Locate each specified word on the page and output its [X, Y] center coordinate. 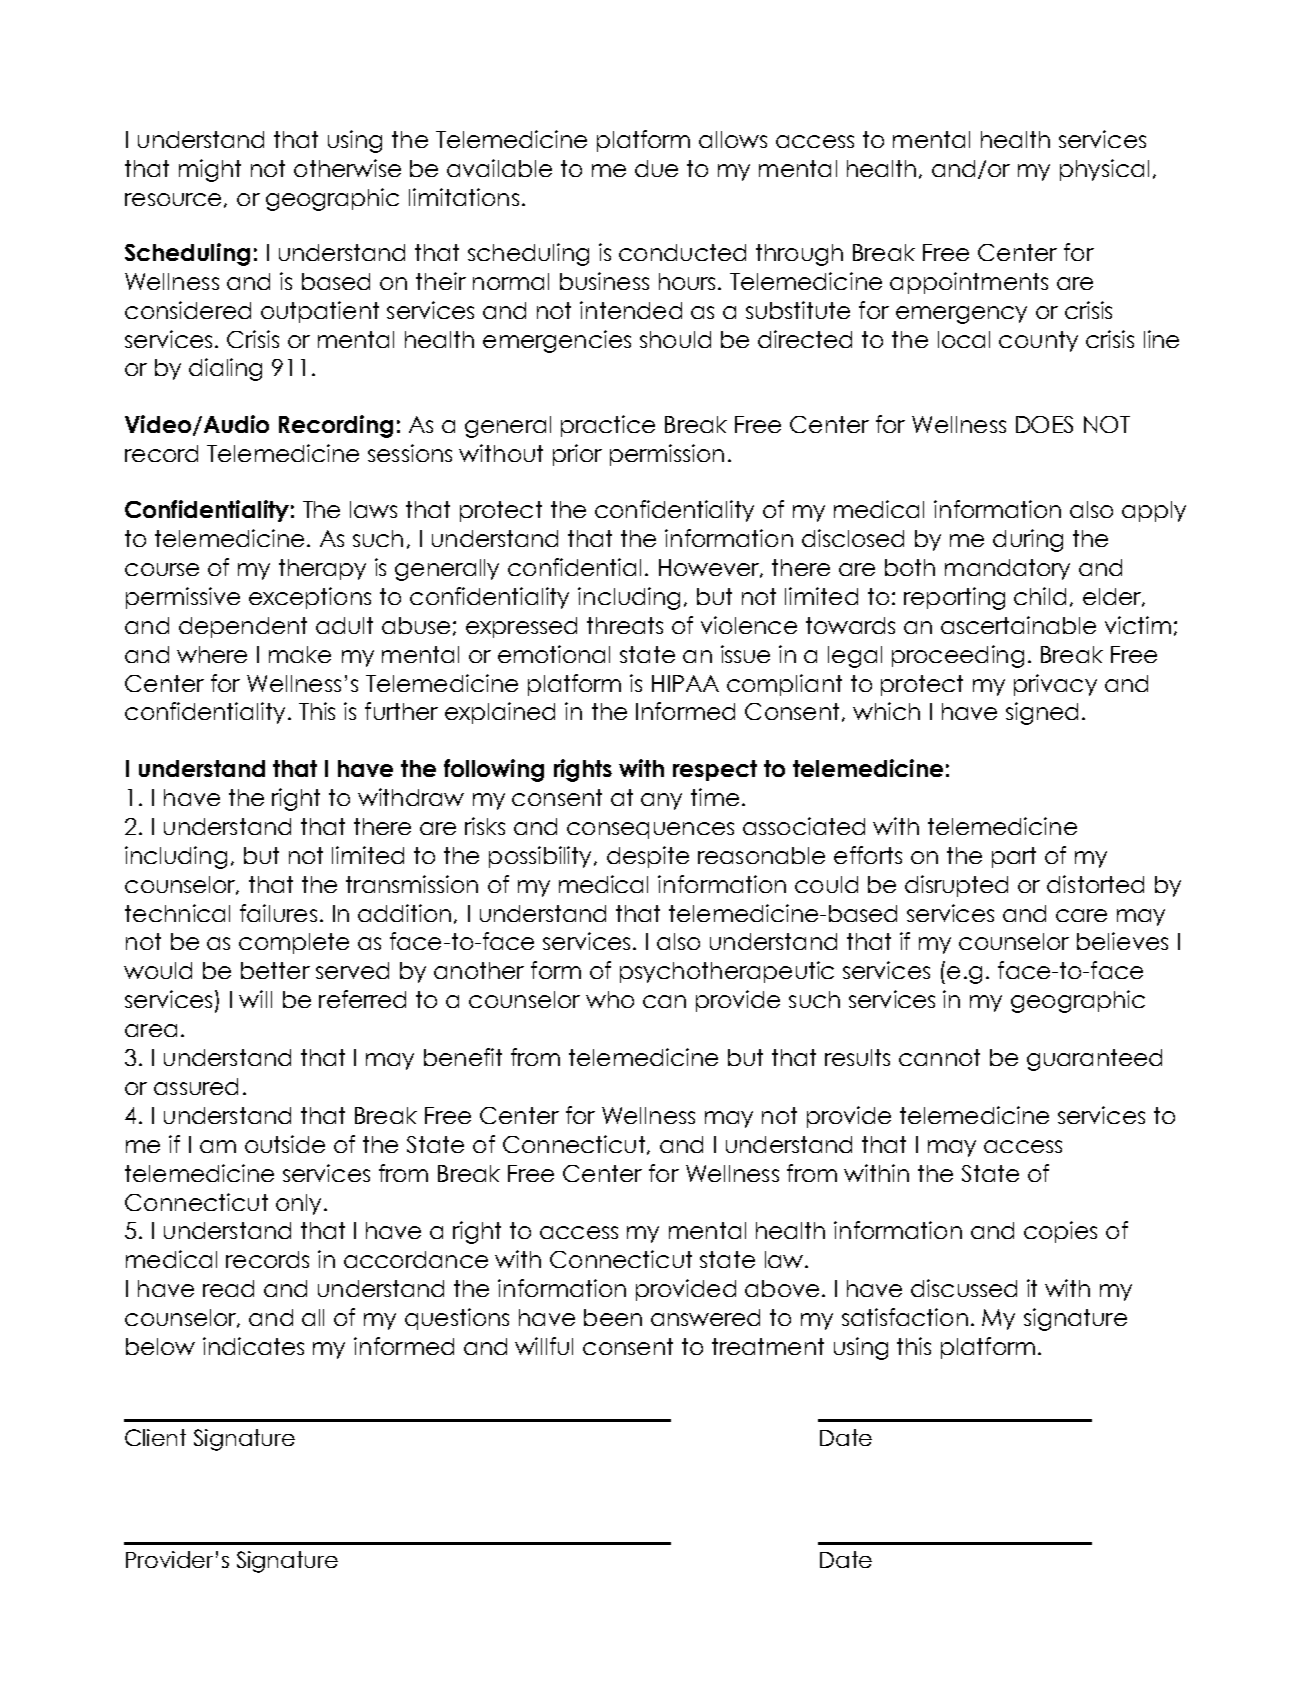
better [275, 970]
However [710, 568]
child [1040, 596]
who [610, 999]
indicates [253, 1346]
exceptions [310, 598]
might [210, 170]
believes [1122, 941]
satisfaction [905, 1317]
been [613, 1317]
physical [1104, 170]
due [656, 168]
